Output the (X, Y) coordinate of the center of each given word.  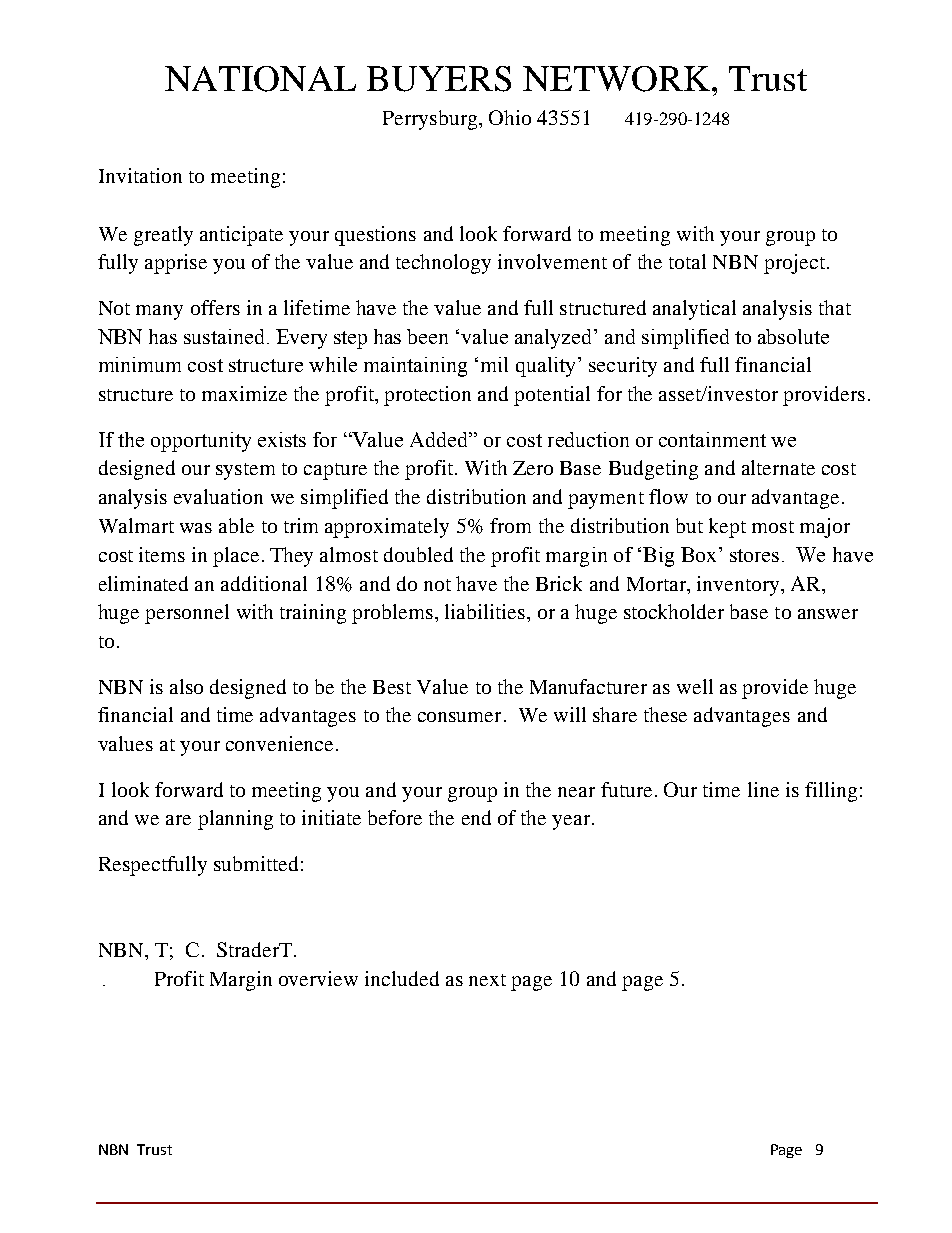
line (763, 789)
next (487, 980)
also (186, 686)
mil (494, 364)
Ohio (510, 117)
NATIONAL (260, 79)
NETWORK (618, 79)
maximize (244, 393)
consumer (459, 717)
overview (318, 978)
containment (712, 439)
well (695, 686)
